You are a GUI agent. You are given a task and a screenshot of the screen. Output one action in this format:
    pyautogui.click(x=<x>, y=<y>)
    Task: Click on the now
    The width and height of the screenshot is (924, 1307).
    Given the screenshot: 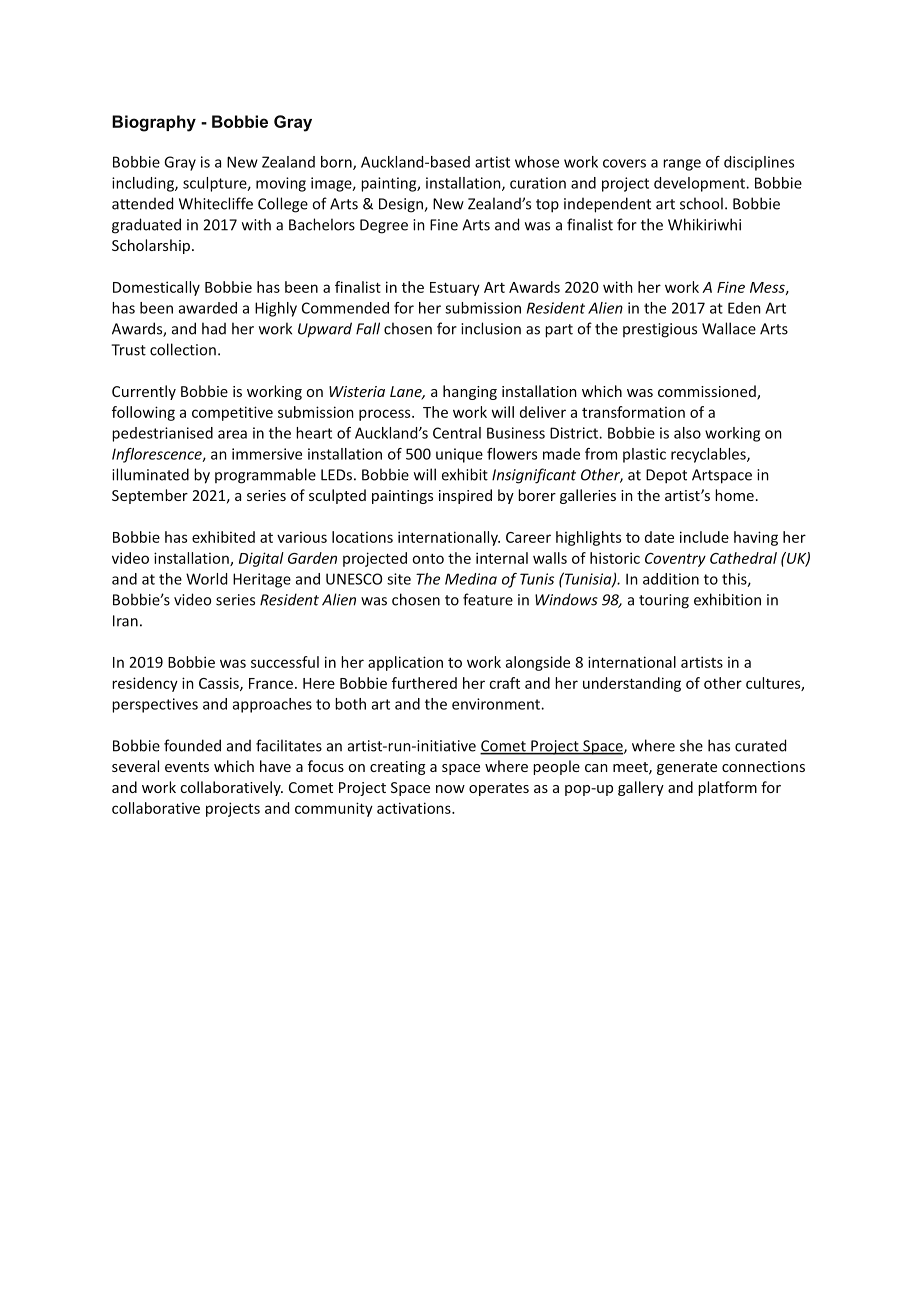 What is the action you would take?
    pyautogui.click(x=450, y=789)
